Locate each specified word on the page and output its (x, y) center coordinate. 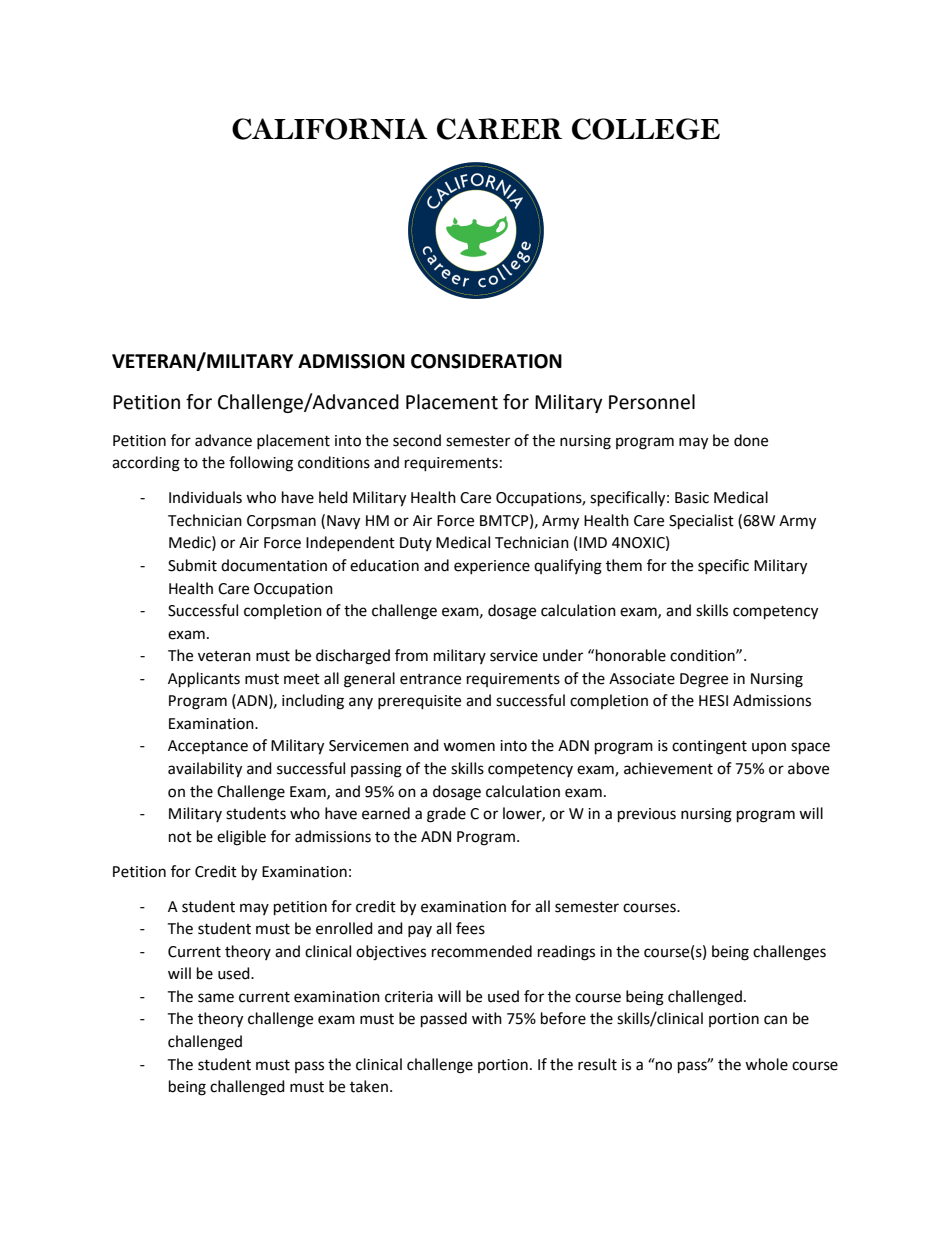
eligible (241, 838)
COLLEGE (646, 129)
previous (647, 815)
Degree (704, 680)
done (751, 440)
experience (492, 567)
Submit (192, 565)
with (487, 1018)
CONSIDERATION (486, 361)
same (216, 998)
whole (766, 1064)
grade (446, 815)
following (261, 464)
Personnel (652, 402)
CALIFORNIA (330, 129)
